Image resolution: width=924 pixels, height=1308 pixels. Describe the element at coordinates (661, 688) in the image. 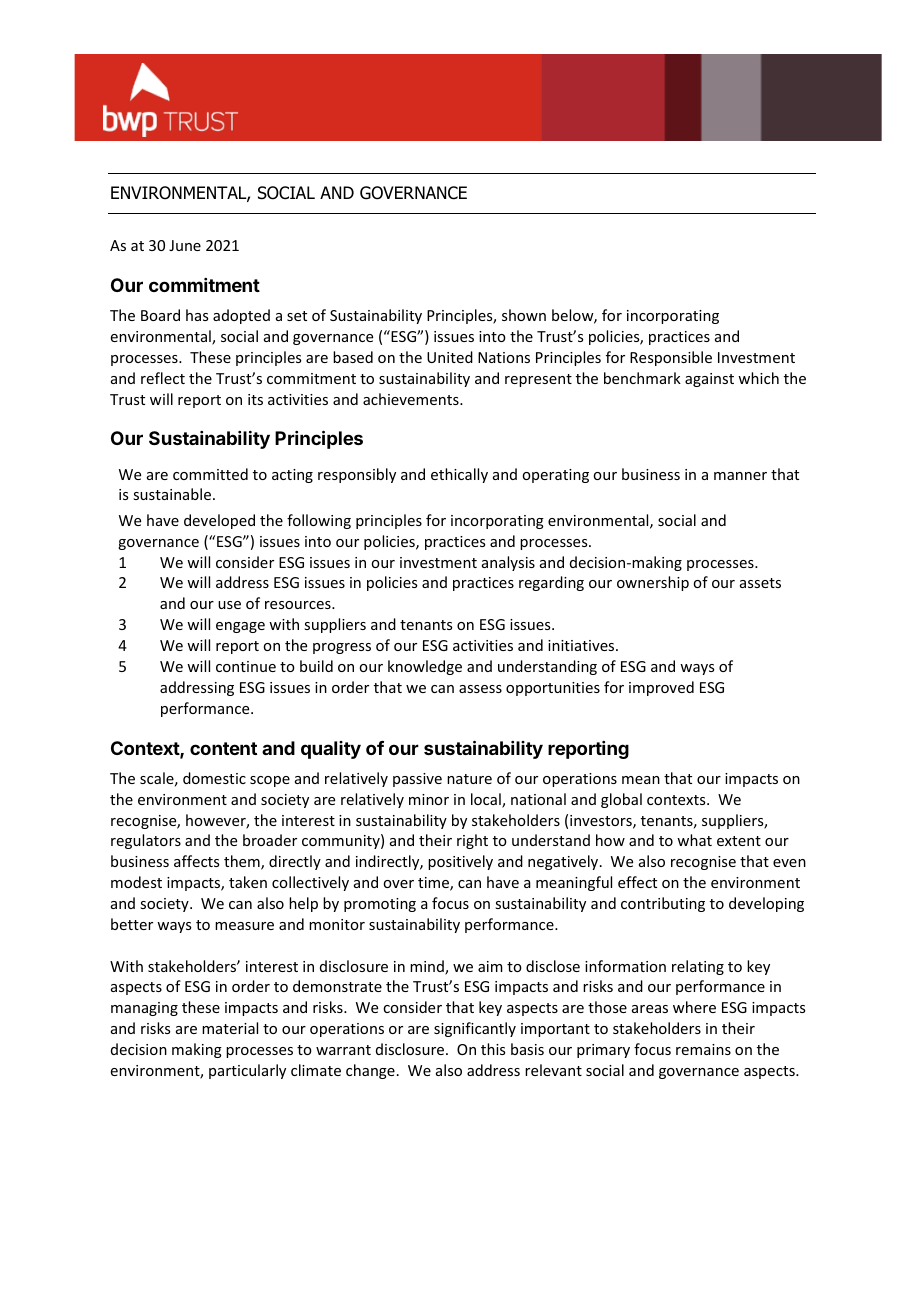

I see `improved` at that location.
